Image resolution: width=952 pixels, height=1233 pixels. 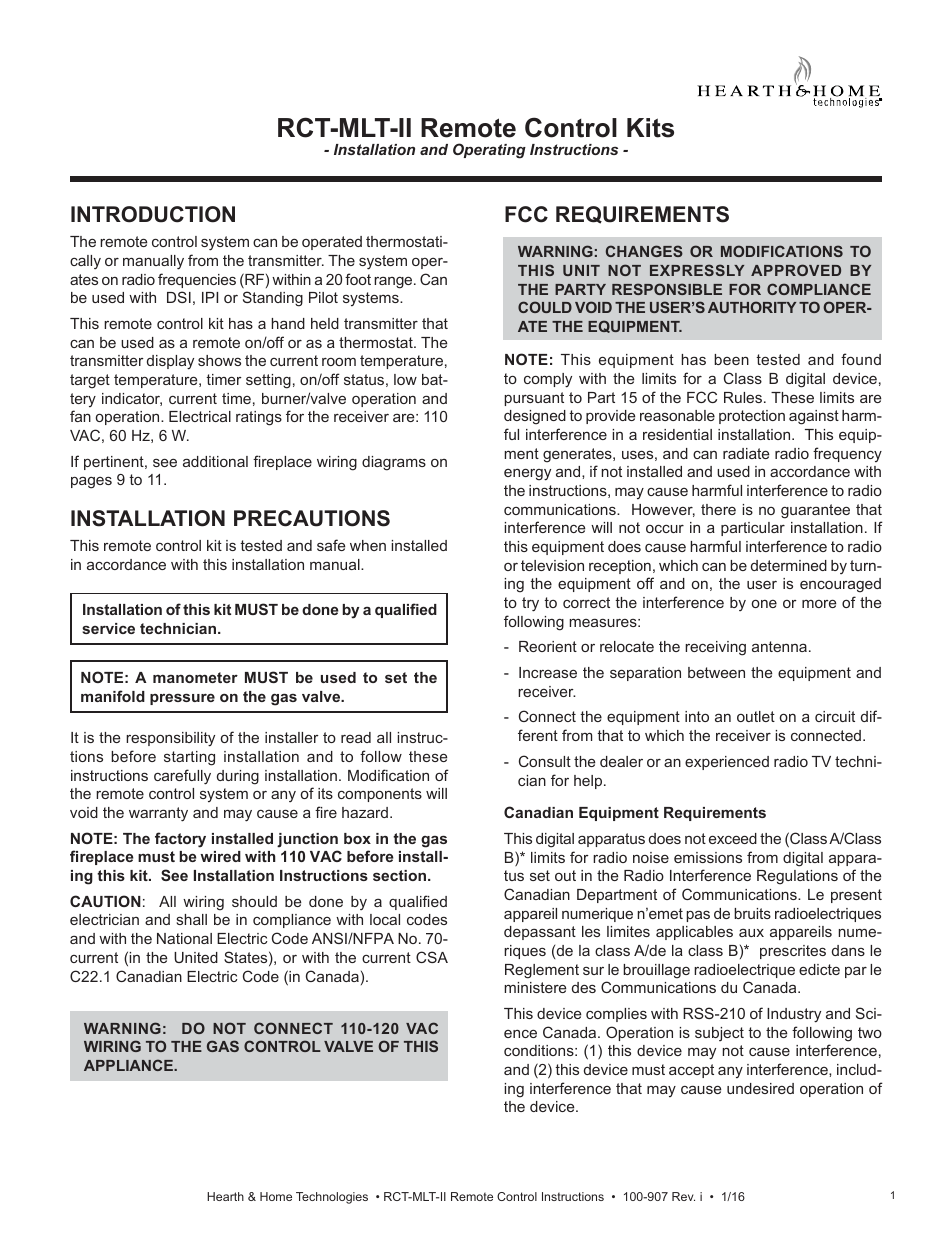 What do you see at coordinates (650, 128) in the image?
I see `Kits` at bounding box center [650, 128].
